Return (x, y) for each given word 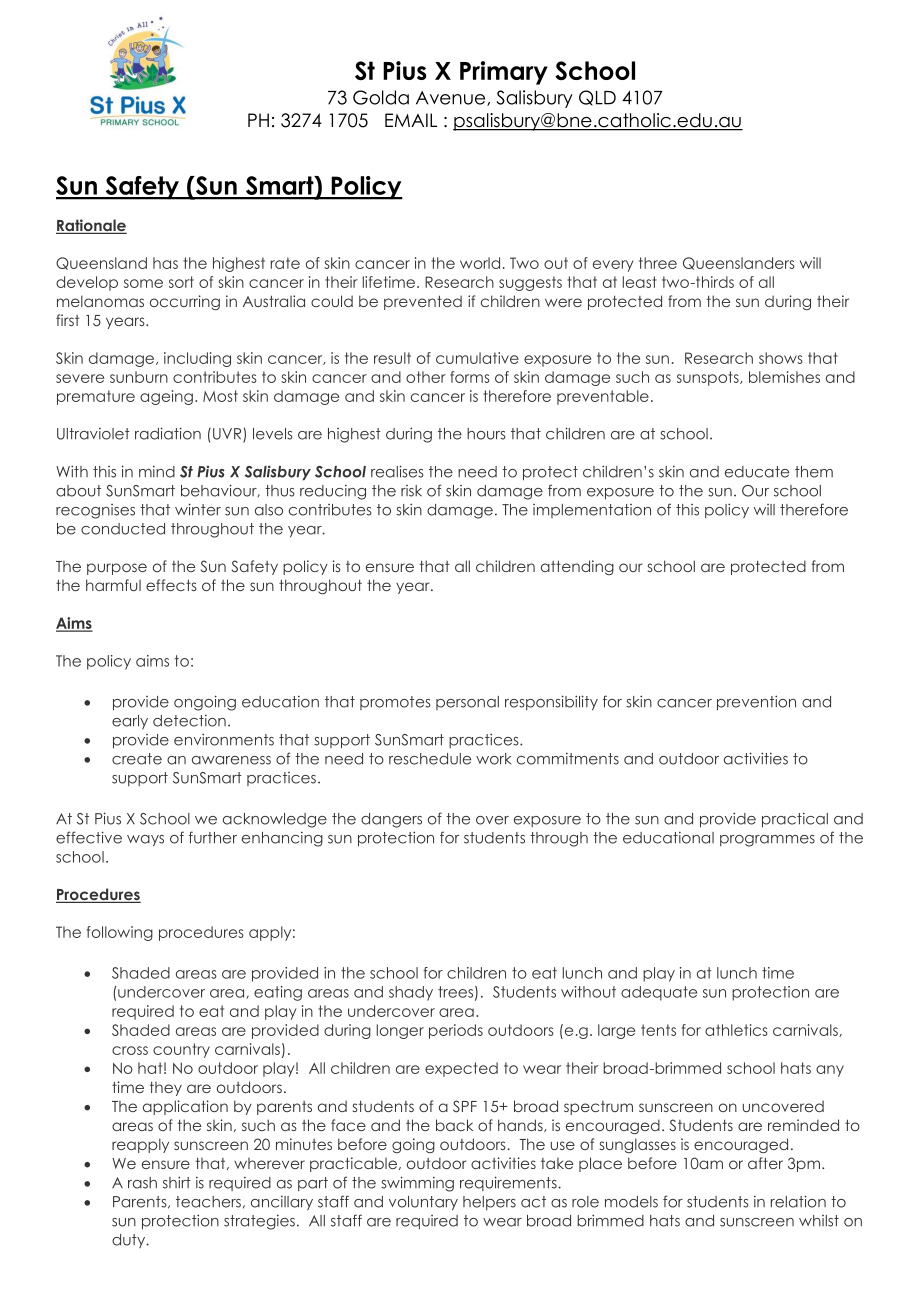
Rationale (91, 226)
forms (470, 377)
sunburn (139, 377)
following (120, 933)
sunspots (709, 378)
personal (467, 703)
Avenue (452, 98)
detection (189, 720)
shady (411, 993)
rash (142, 1183)
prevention (756, 703)
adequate (659, 993)
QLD (597, 98)
